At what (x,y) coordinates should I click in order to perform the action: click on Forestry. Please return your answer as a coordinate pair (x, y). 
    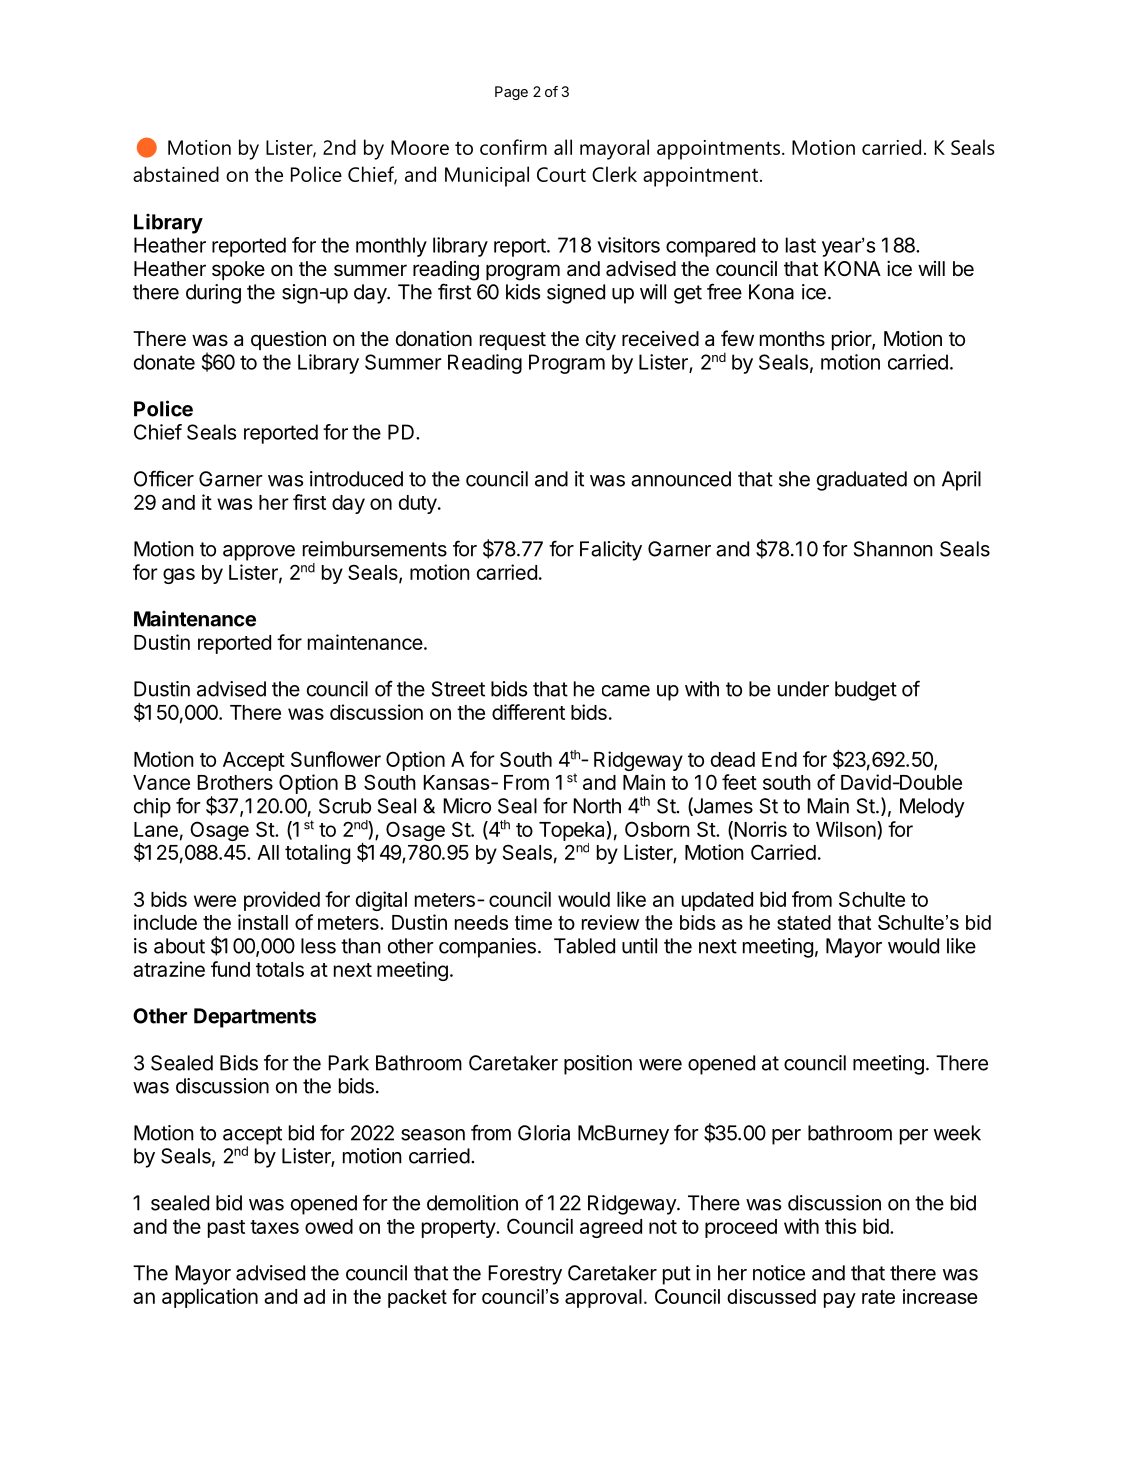
    Looking at the image, I should click on (525, 1275).
